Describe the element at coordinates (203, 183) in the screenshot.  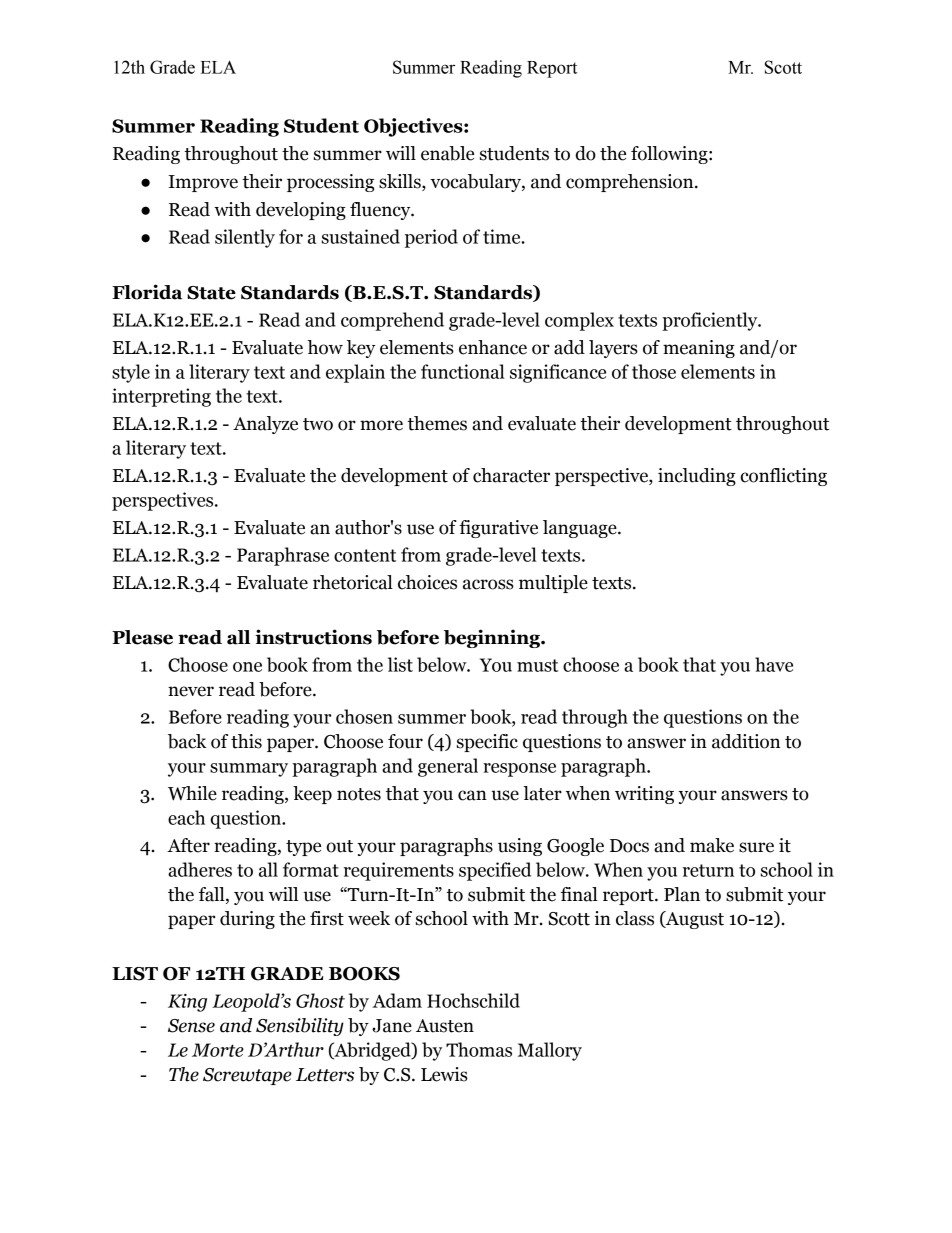
I see `Improve` at that location.
